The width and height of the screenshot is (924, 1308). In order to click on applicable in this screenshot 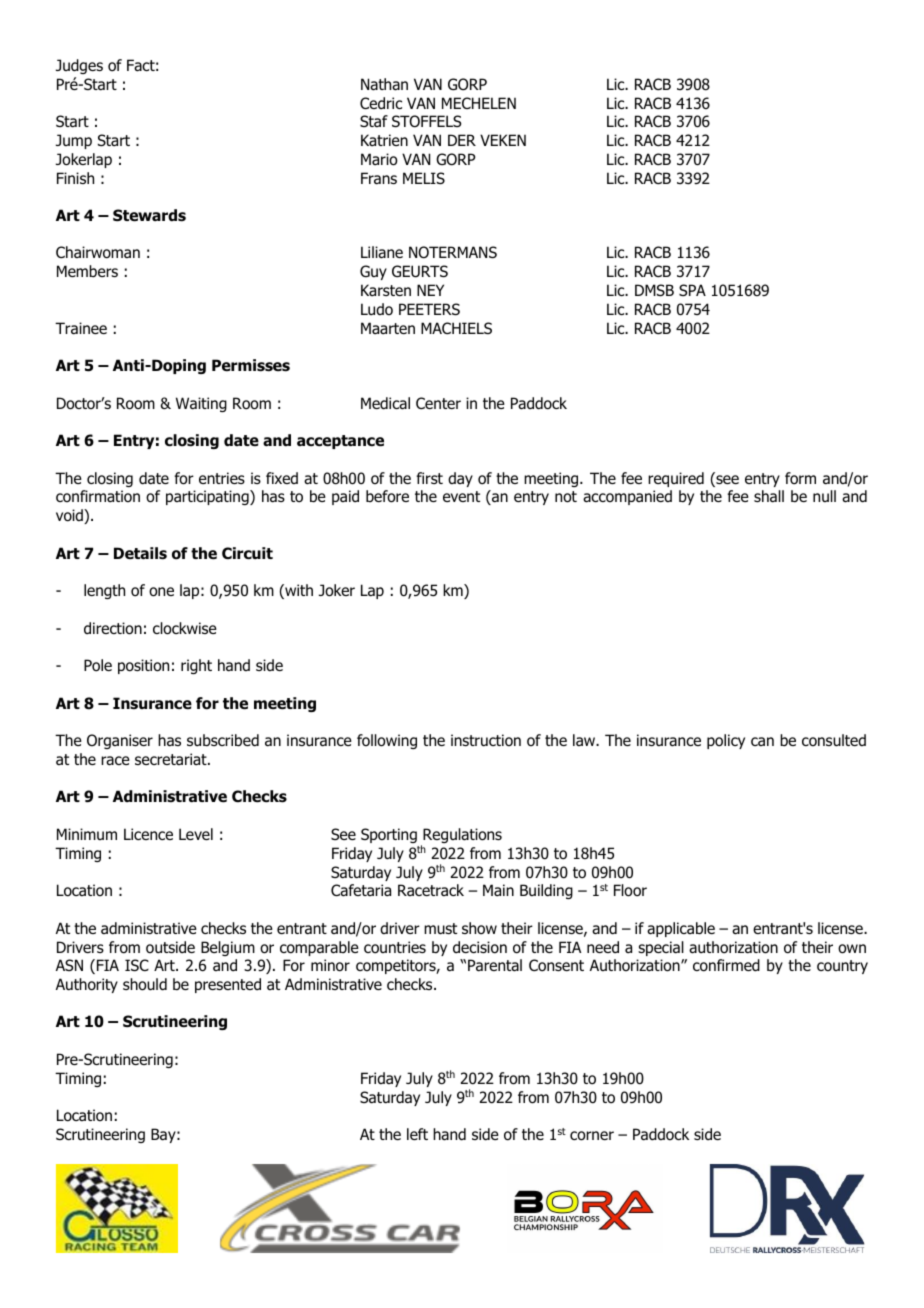, I will do `click(681, 929)`.
